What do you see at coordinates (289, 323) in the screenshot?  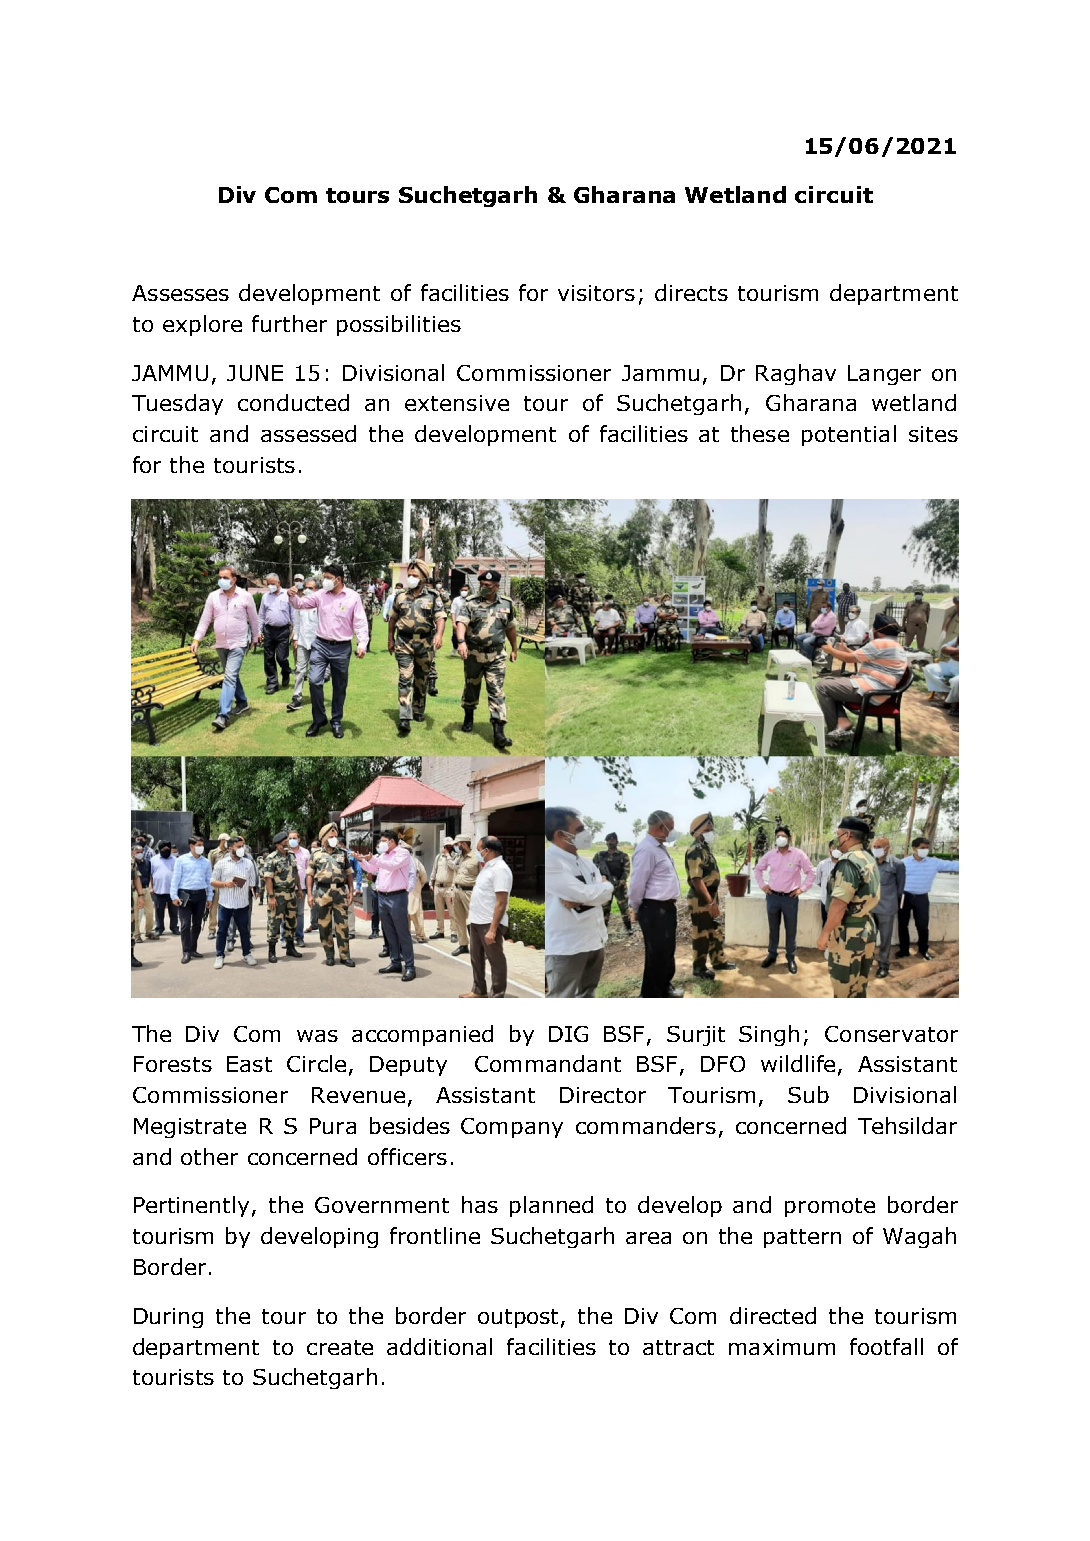 I see `further` at bounding box center [289, 323].
